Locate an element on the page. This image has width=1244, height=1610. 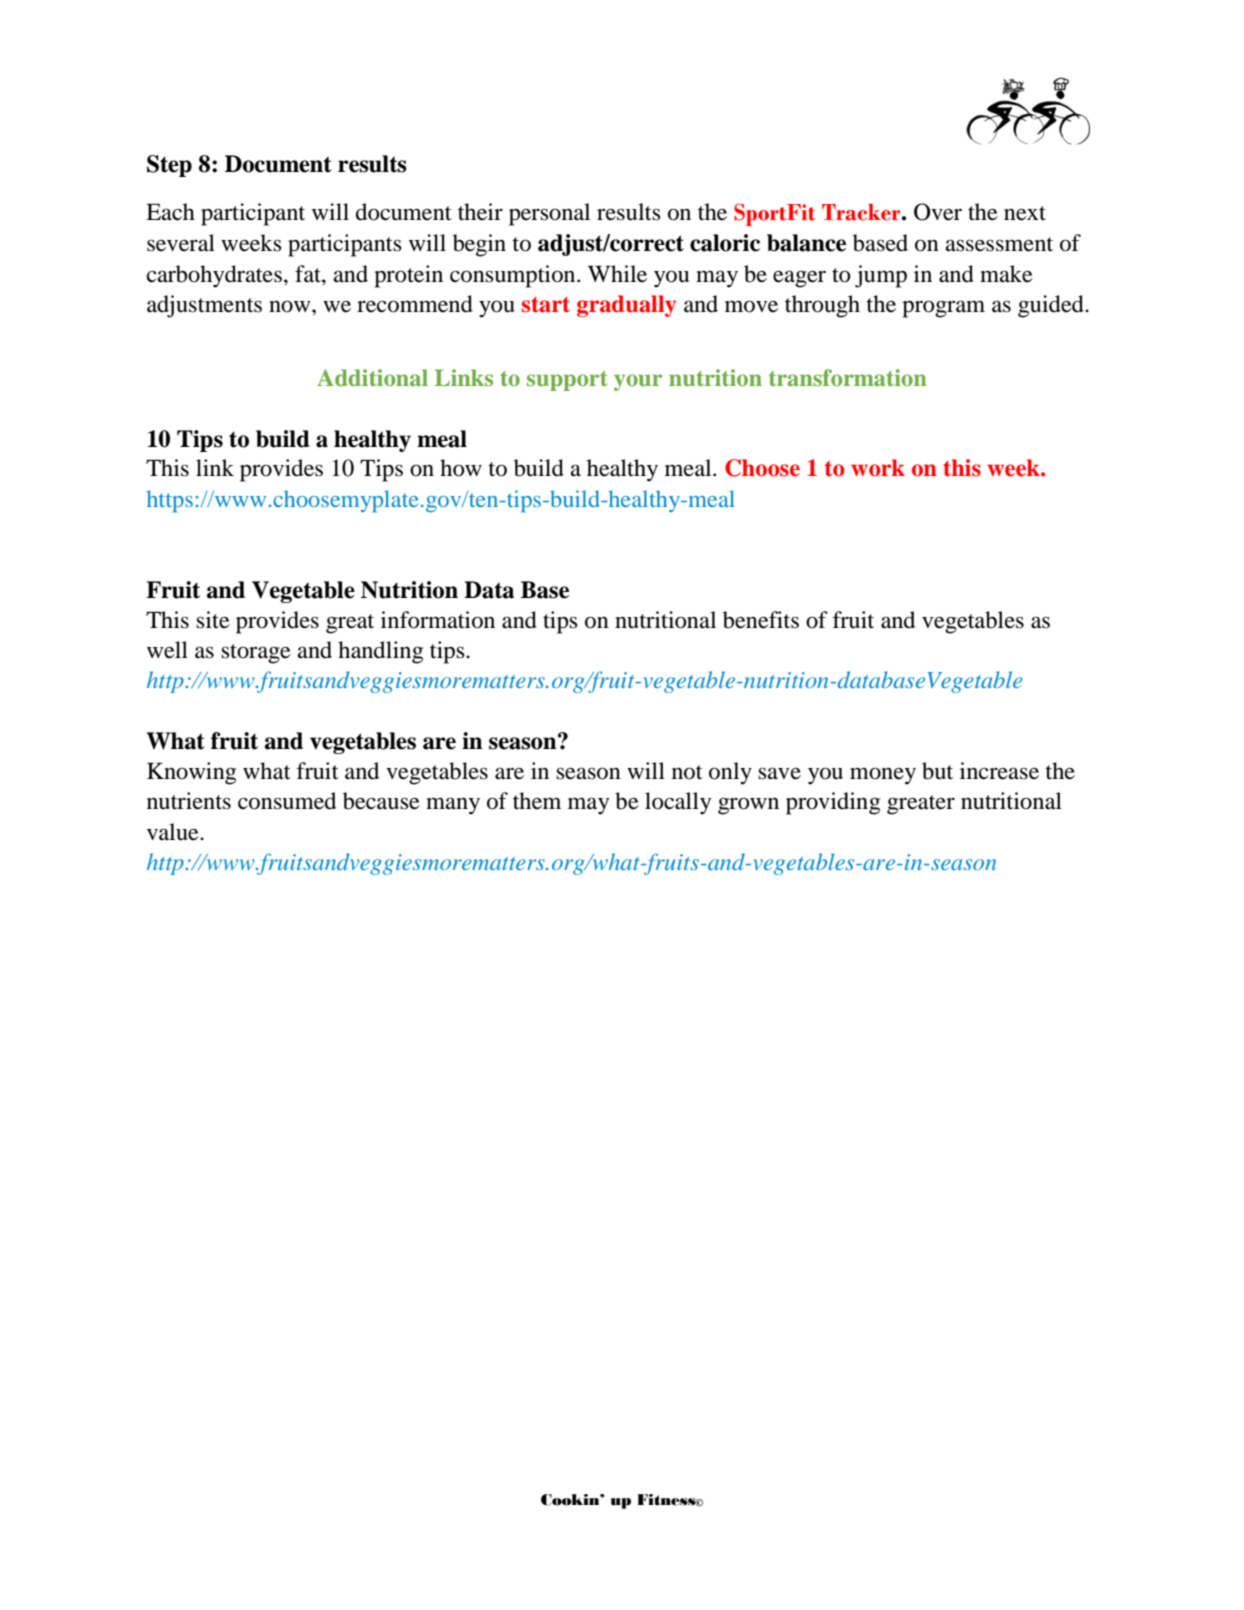
Step is located at coordinates (169, 166).
